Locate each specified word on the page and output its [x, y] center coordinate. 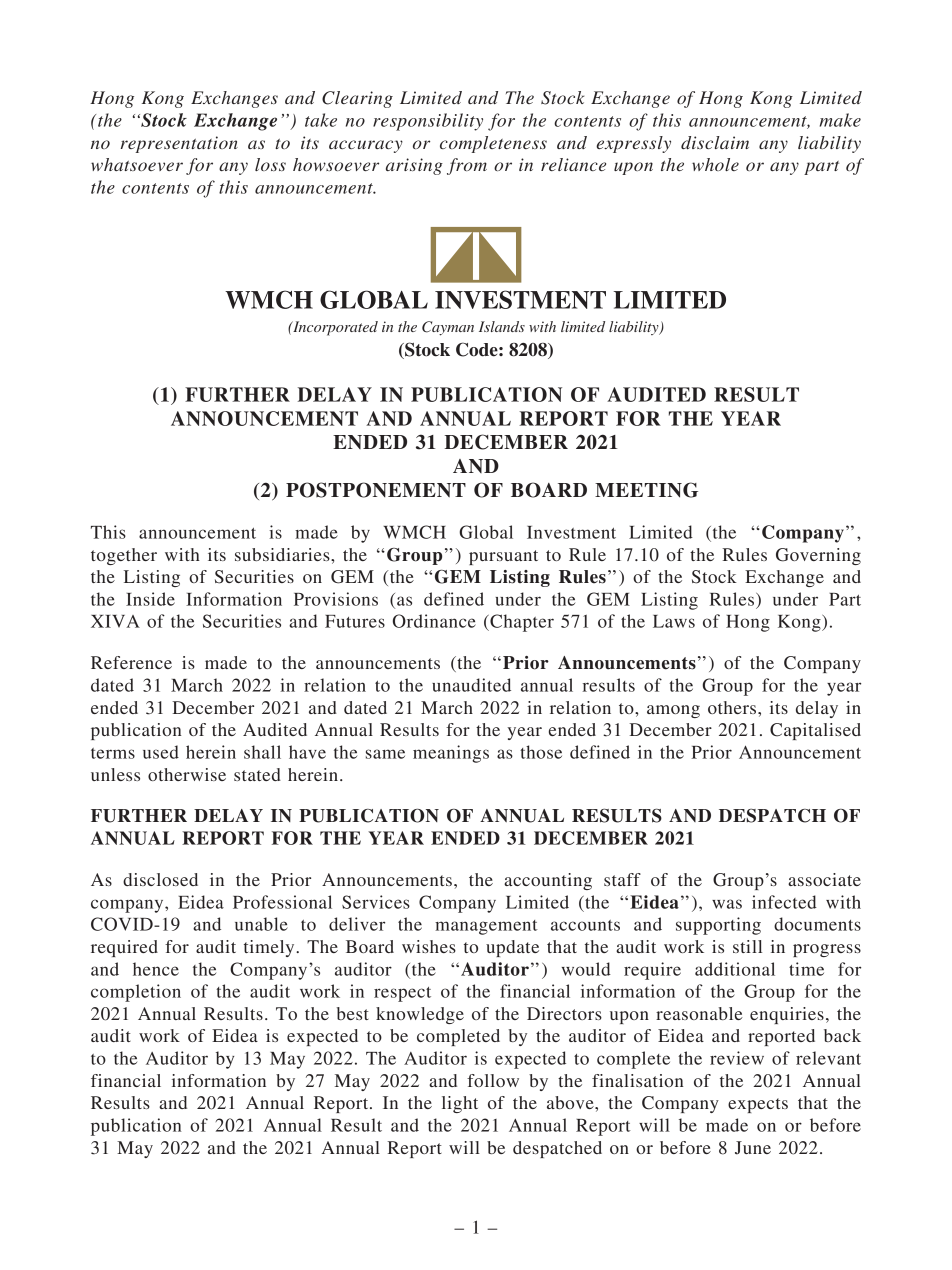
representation [179, 144]
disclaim [715, 142]
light [460, 1104]
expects [758, 1105]
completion [136, 993]
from [467, 166]
